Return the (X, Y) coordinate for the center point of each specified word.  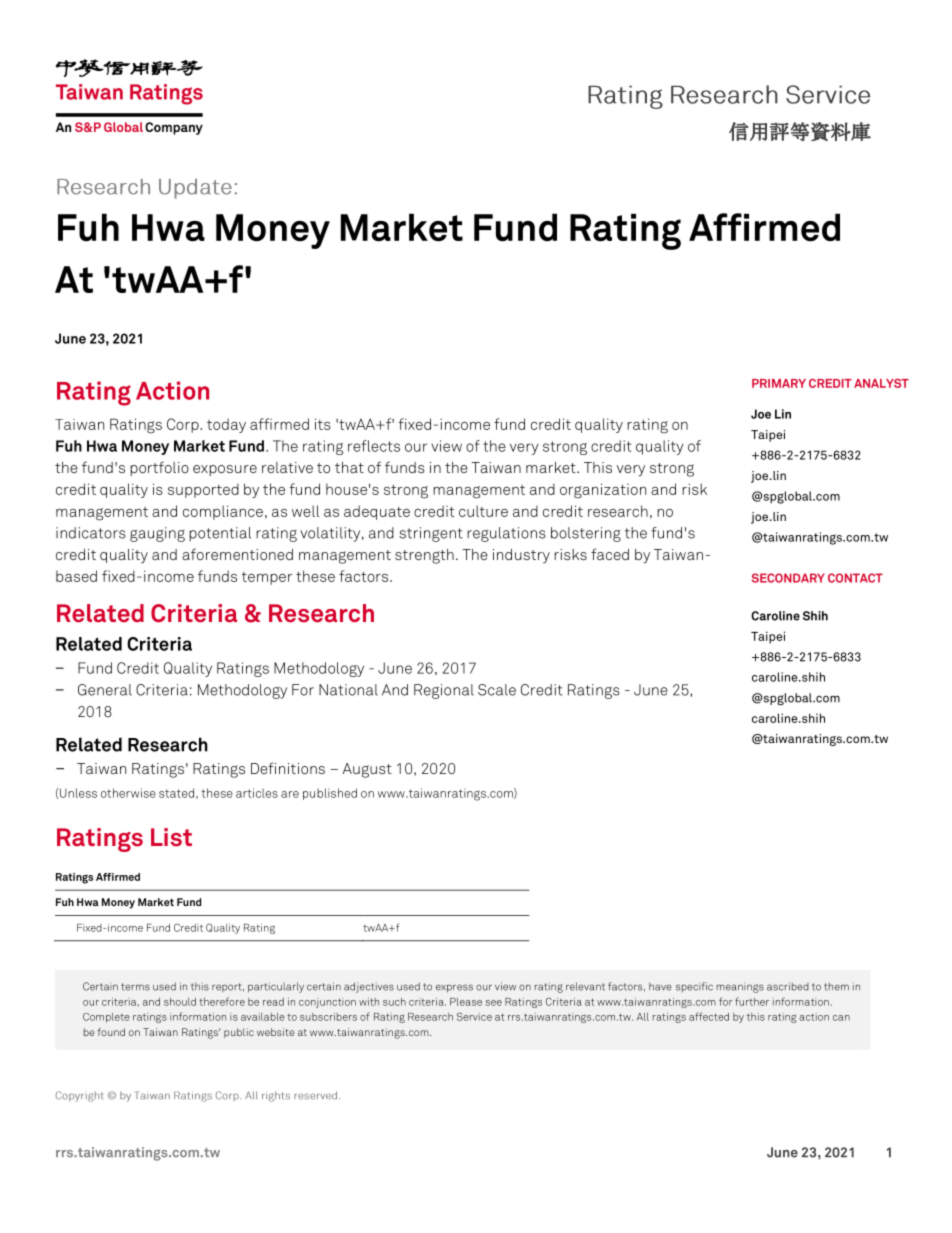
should (180, 1002)
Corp (184, 425)
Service (474, 1016)
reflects (374, 446)
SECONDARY (788, 578)
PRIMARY (779, 383)
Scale (497, 690)
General (105, 690)
